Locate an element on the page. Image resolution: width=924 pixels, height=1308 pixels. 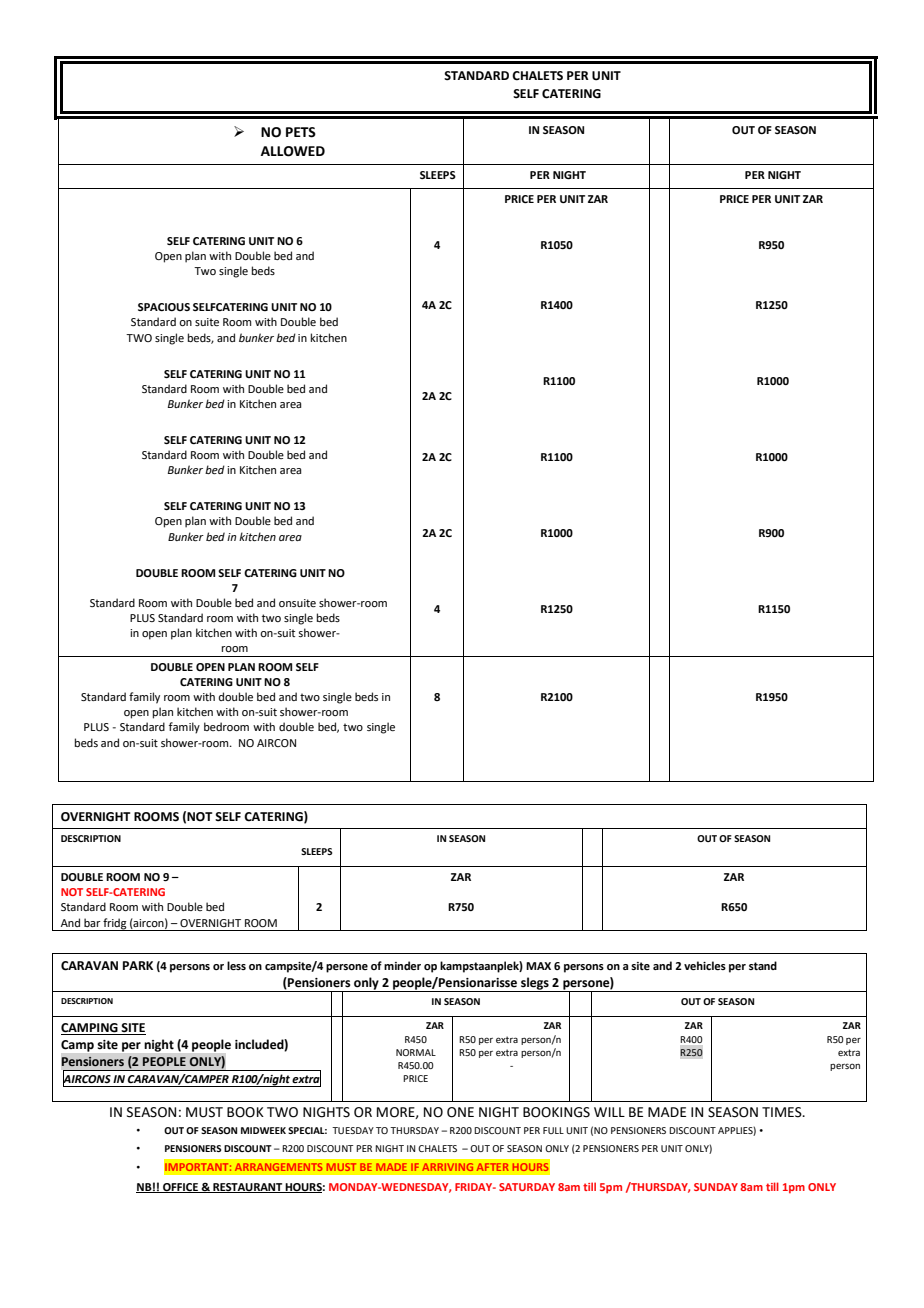
PETS is located at coordinates (301, 132).
